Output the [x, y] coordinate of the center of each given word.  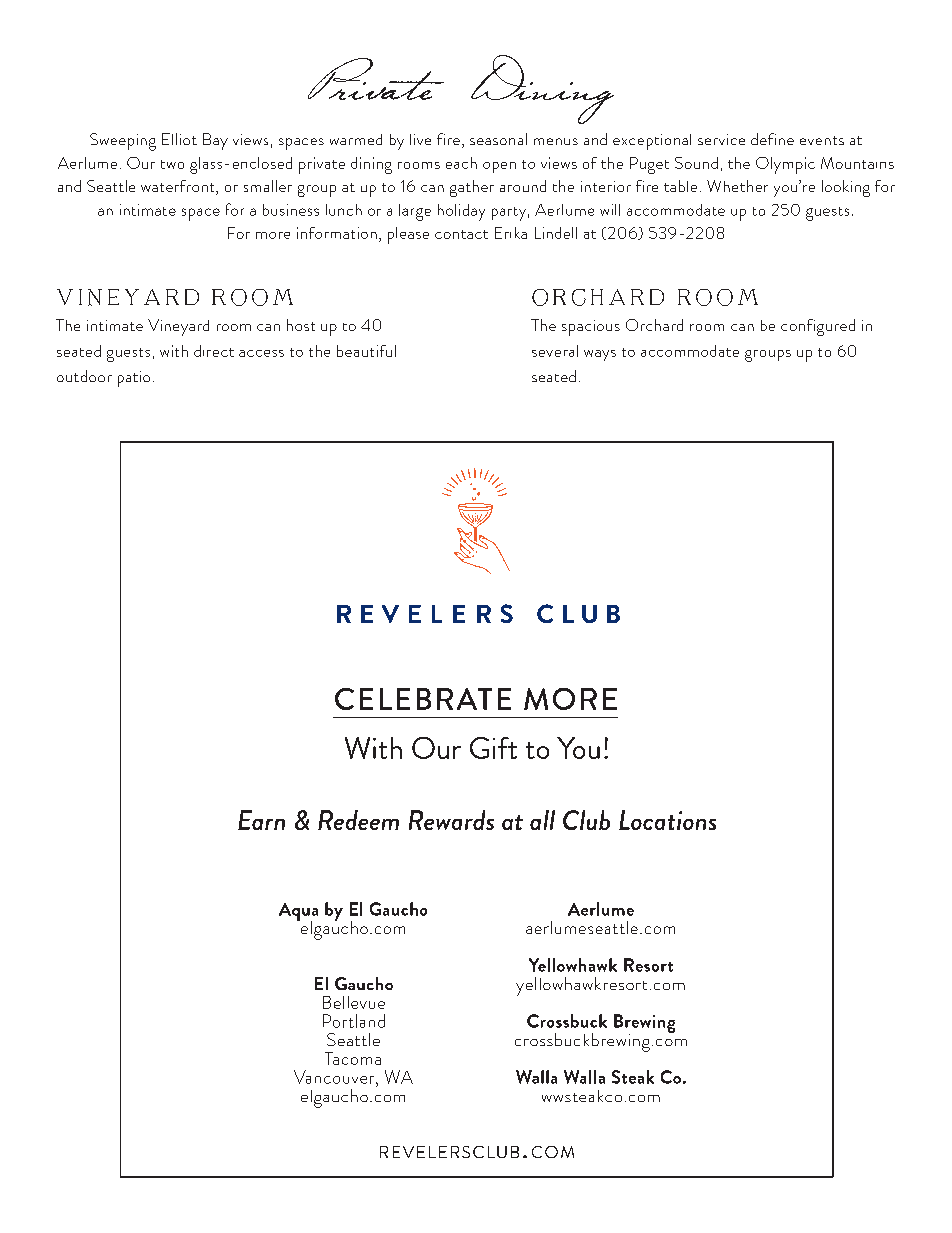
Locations [667, 820]
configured [818, 327]
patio [134, 379]
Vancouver [335, 1077]
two [172, 164]
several [555, 351]
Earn [261, 820]
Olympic [785, 165]
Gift [493, 748]
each [461, 163]
